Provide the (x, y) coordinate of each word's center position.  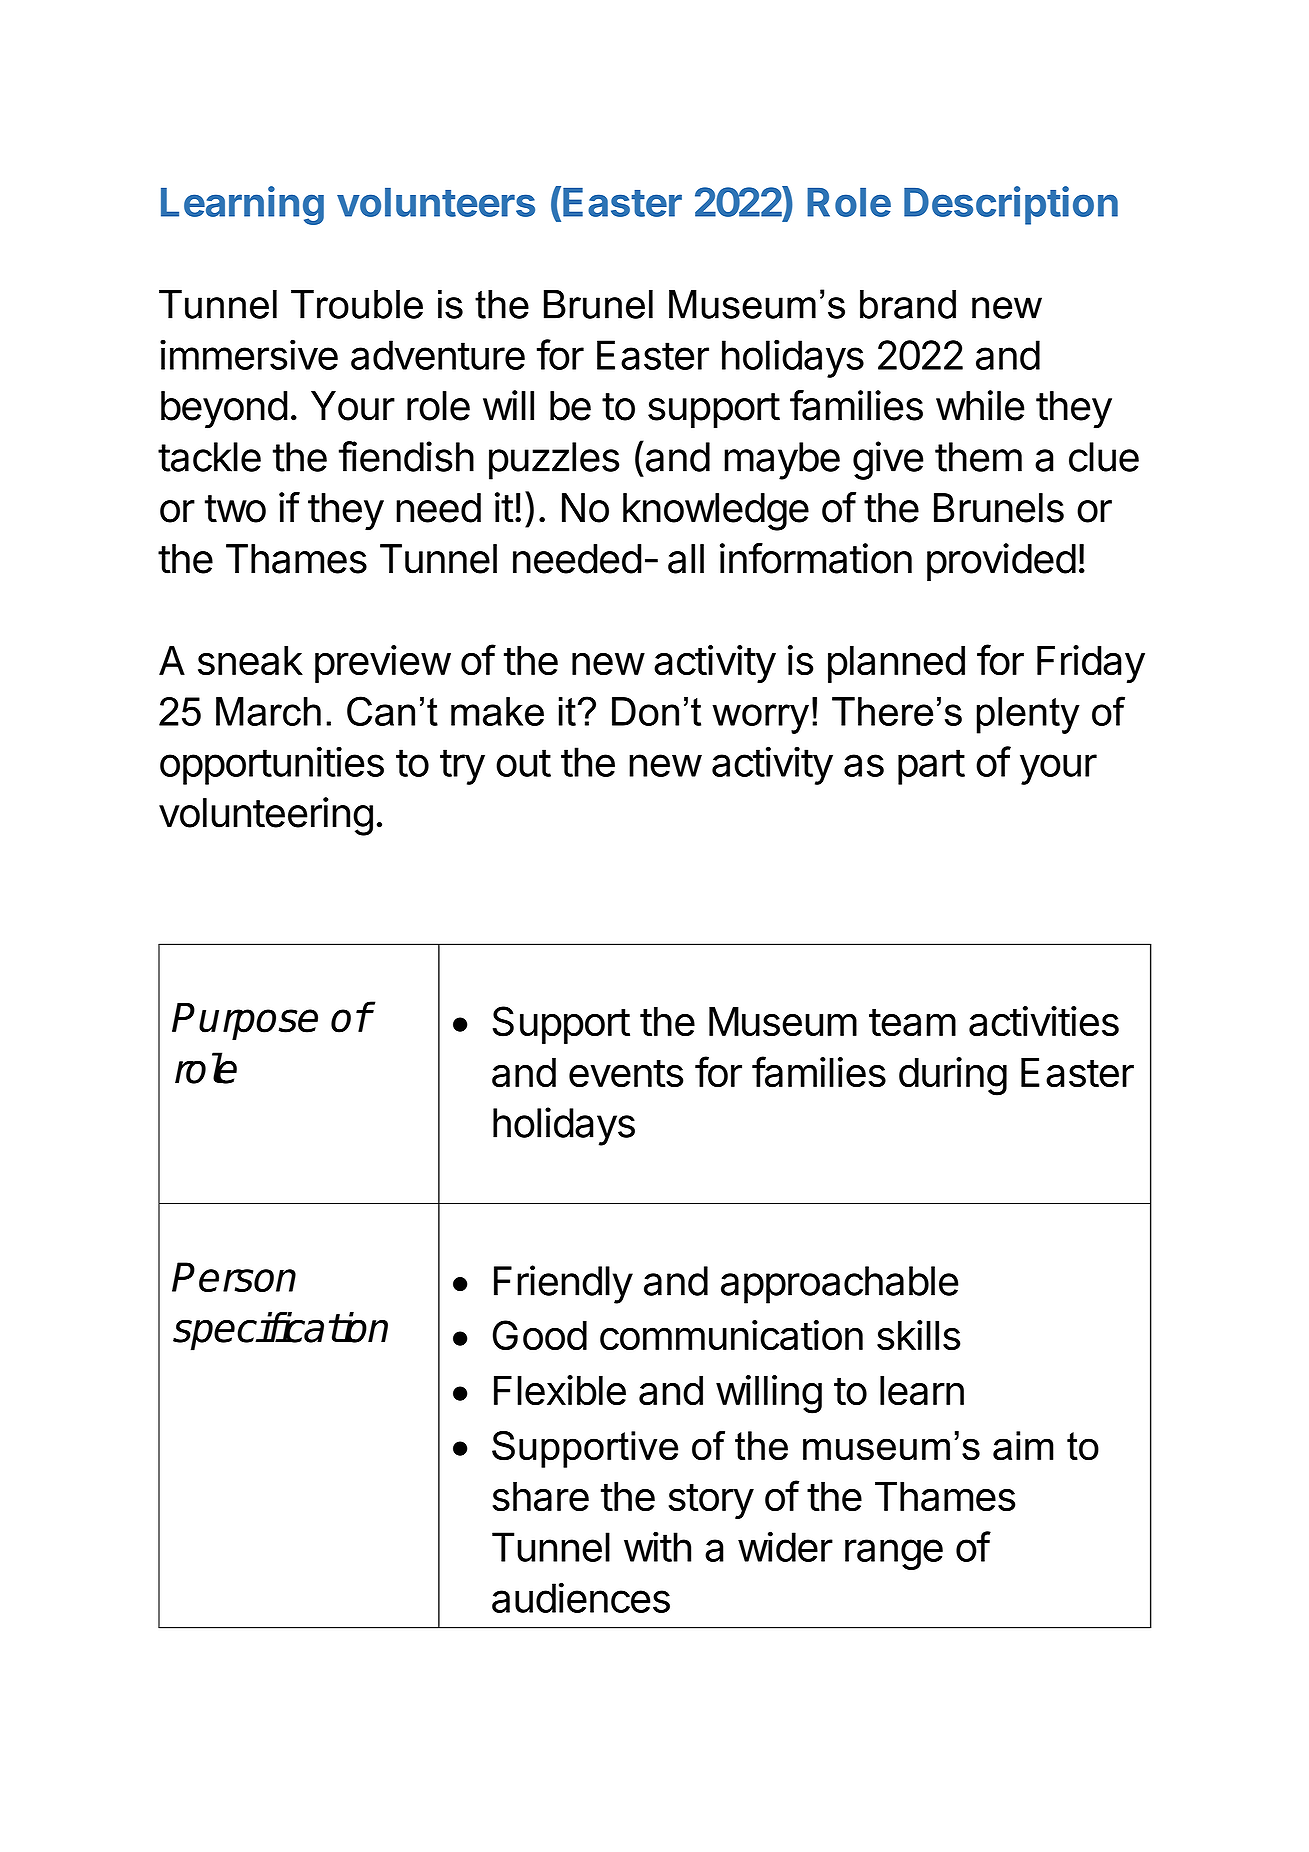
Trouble (357, 304)
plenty (1028, 715)
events (626, 1074)
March (268, 711)
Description (1011, 205)
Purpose (245, 1021)
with (657, 1546)
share (540, 1497)
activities (1044, 1021)
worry (760, 719)
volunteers (436, 202)
